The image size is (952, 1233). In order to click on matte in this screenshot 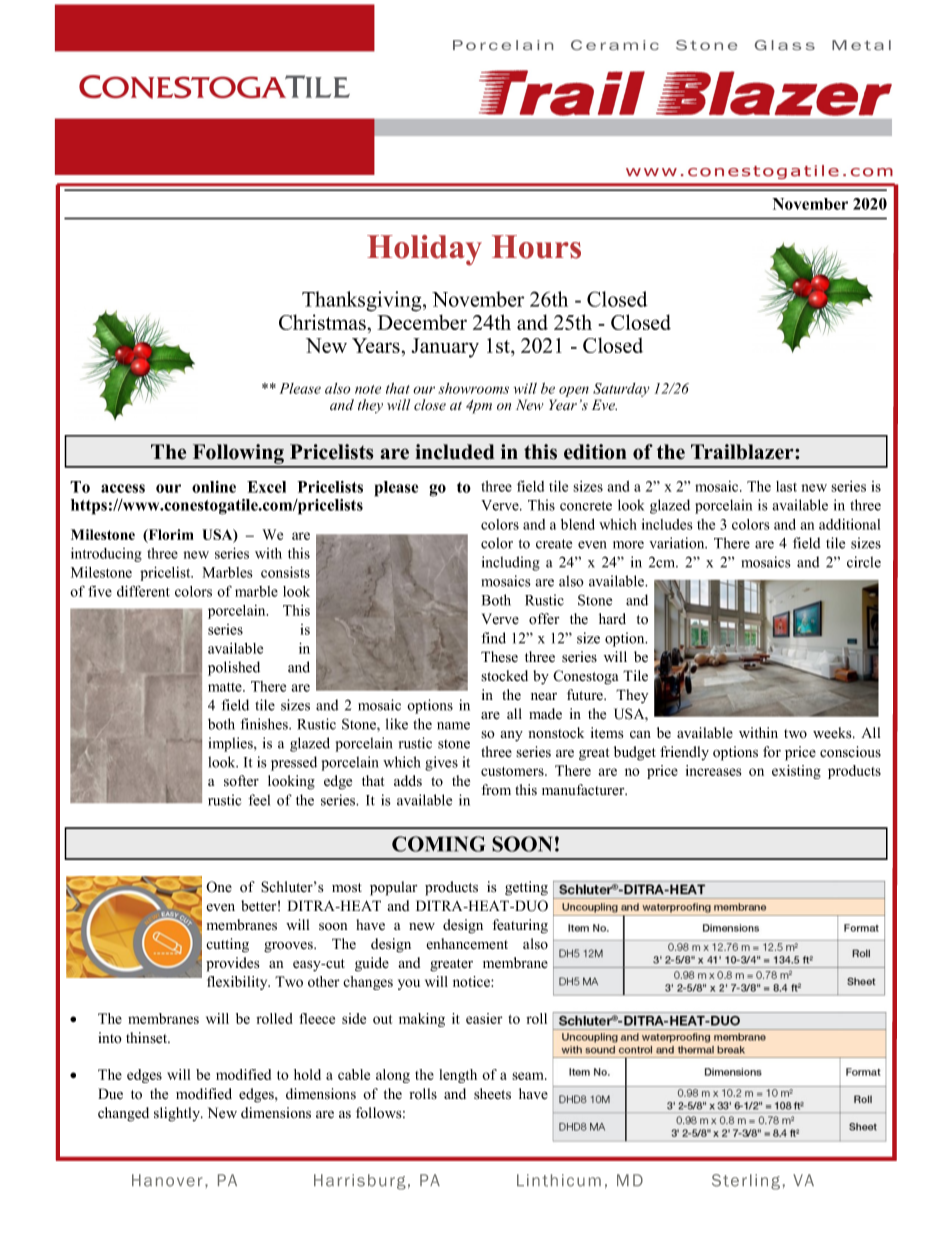, I will do `click(226, 687)`.
